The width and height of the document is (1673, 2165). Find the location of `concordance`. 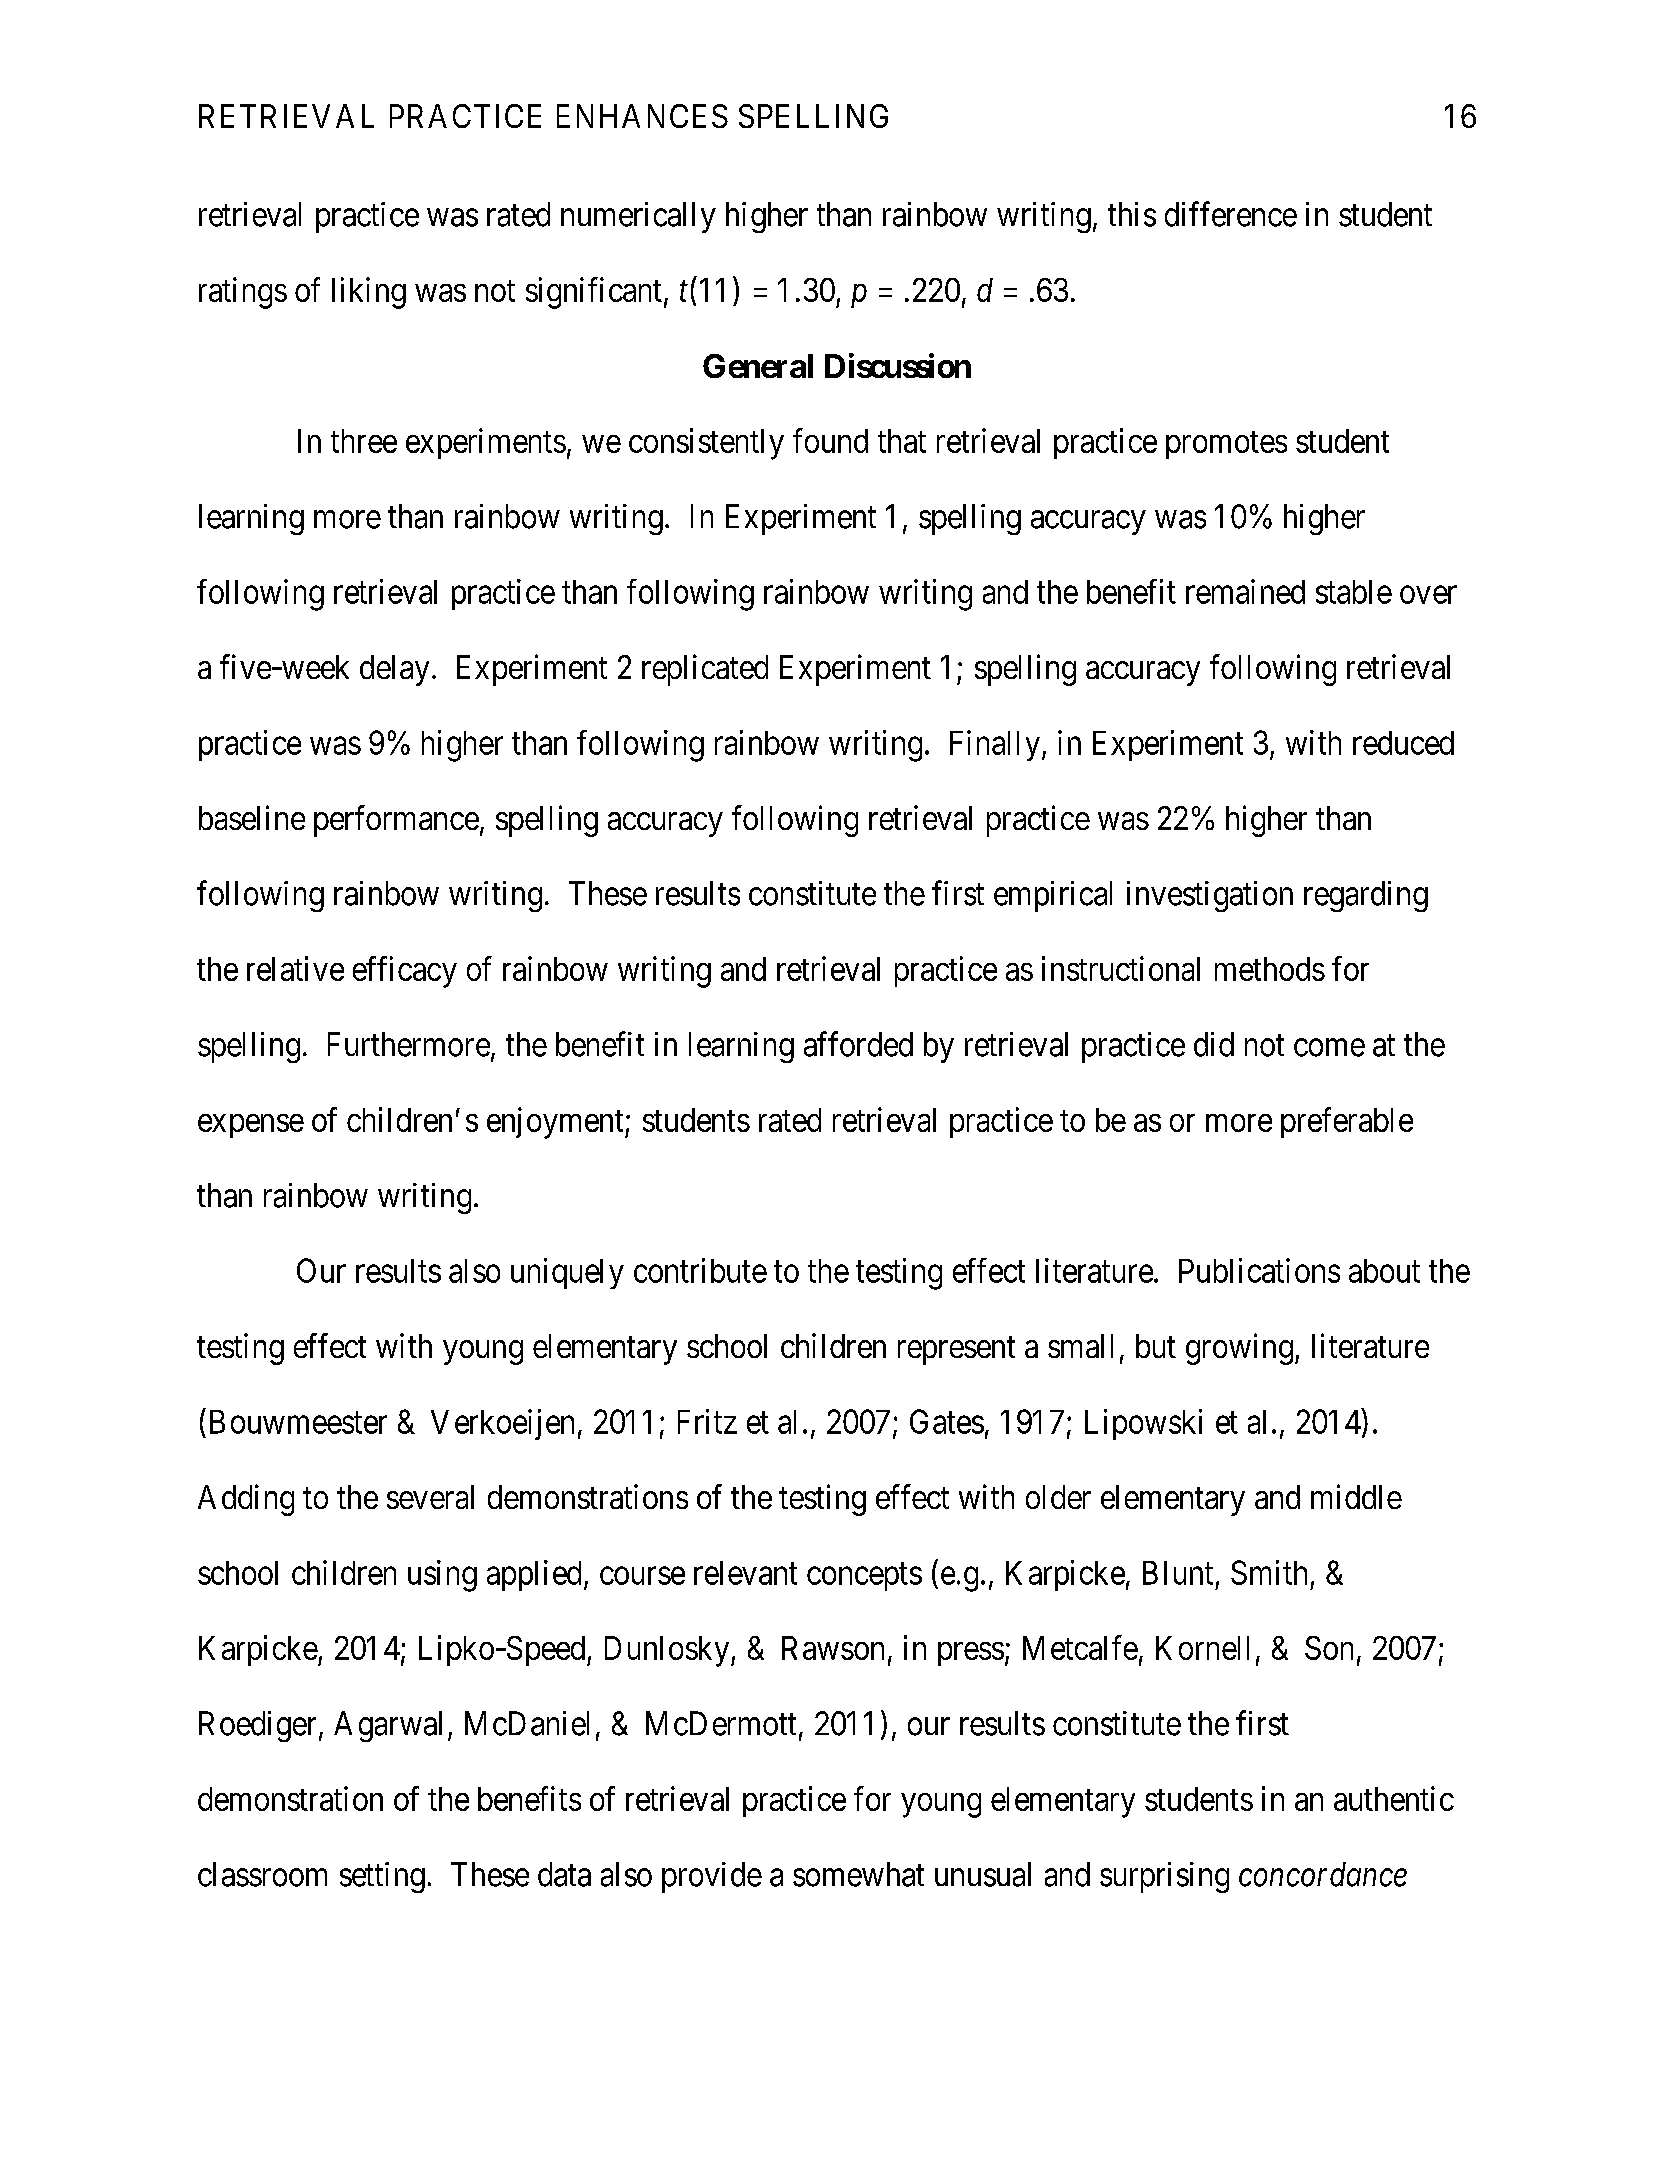

concordance is located at coordinates (1323, 1874).
